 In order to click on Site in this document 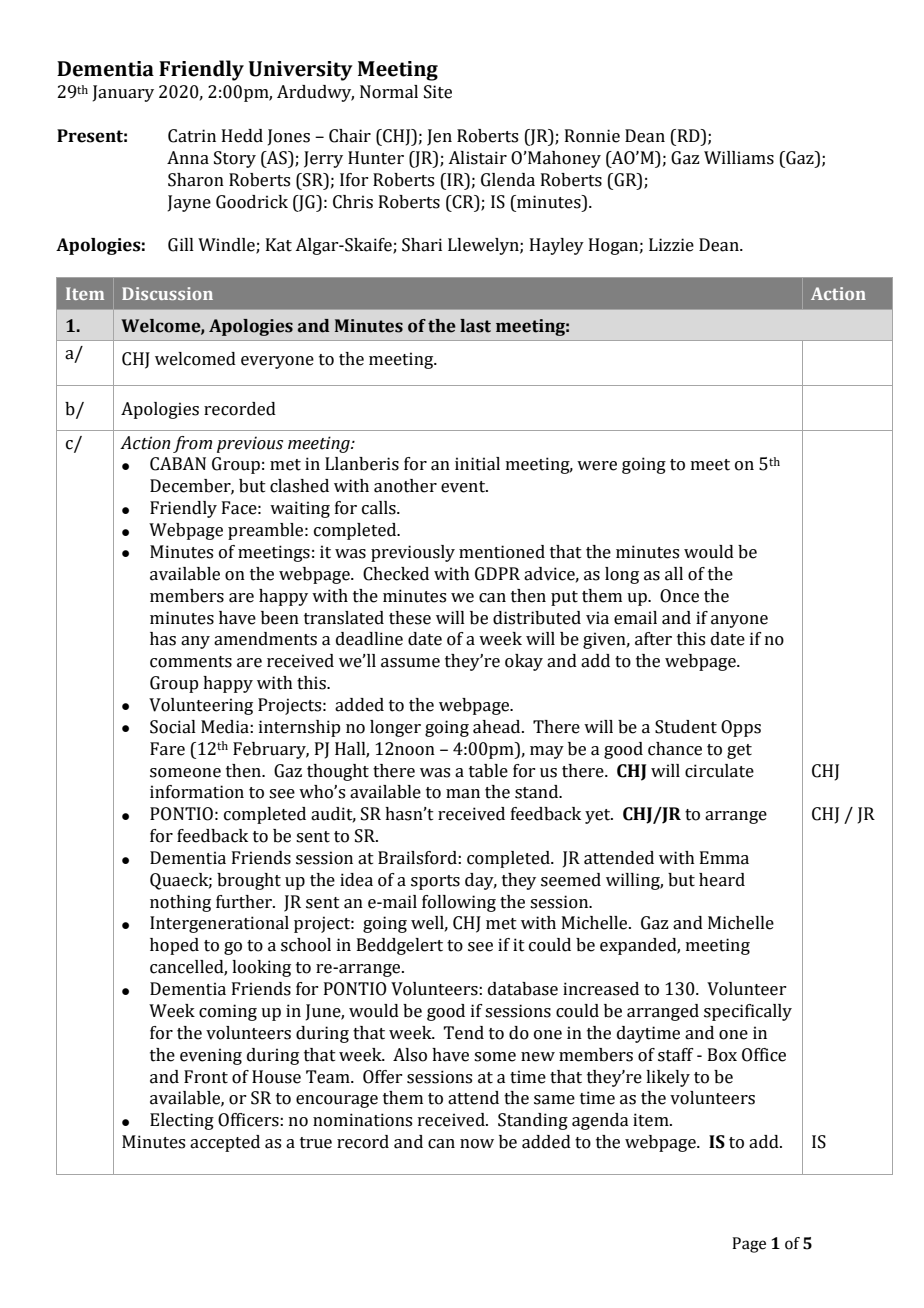, I will do `click(438, 92)`.
